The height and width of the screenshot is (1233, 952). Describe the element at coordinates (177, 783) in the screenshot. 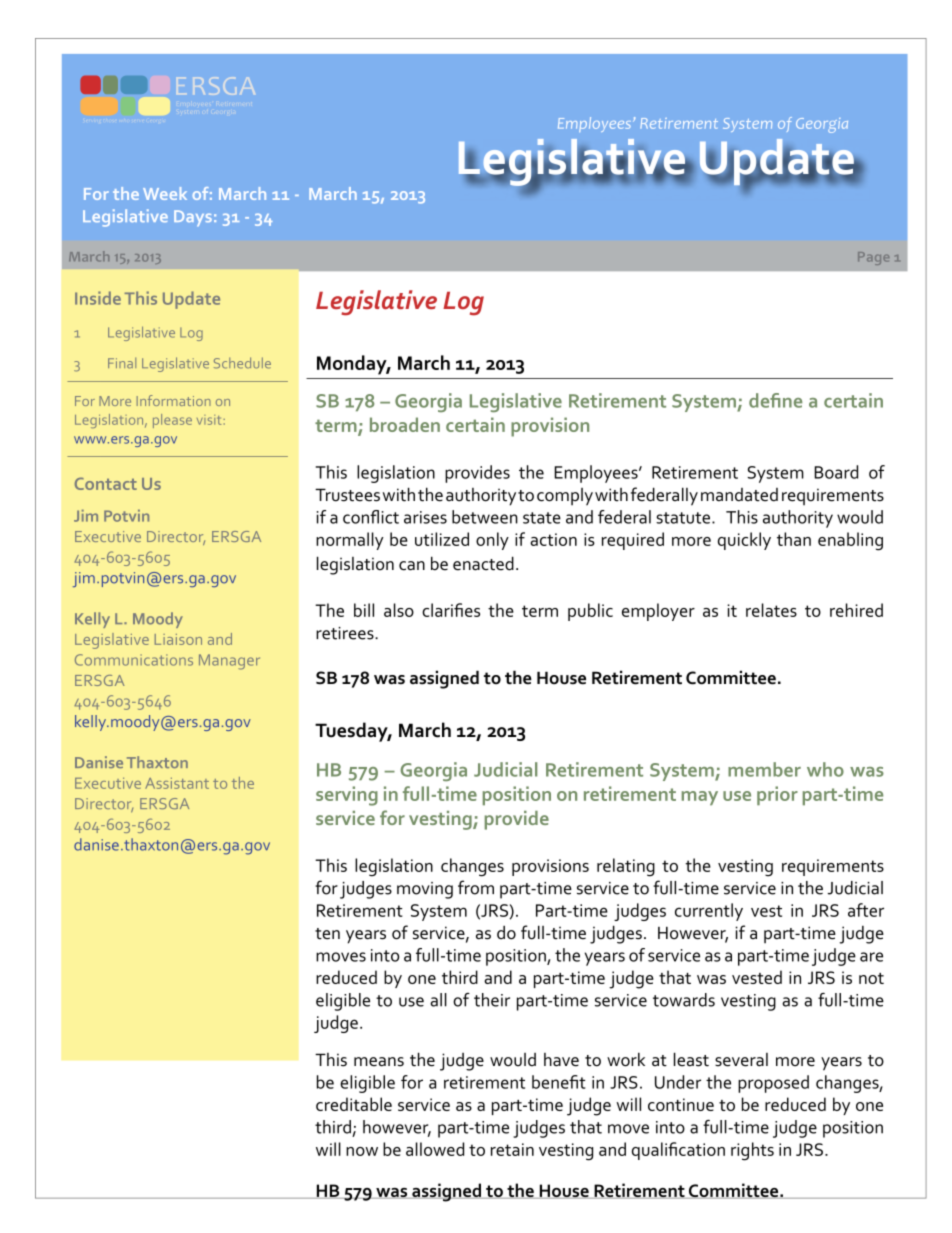

I see `Assistant` at that location.
